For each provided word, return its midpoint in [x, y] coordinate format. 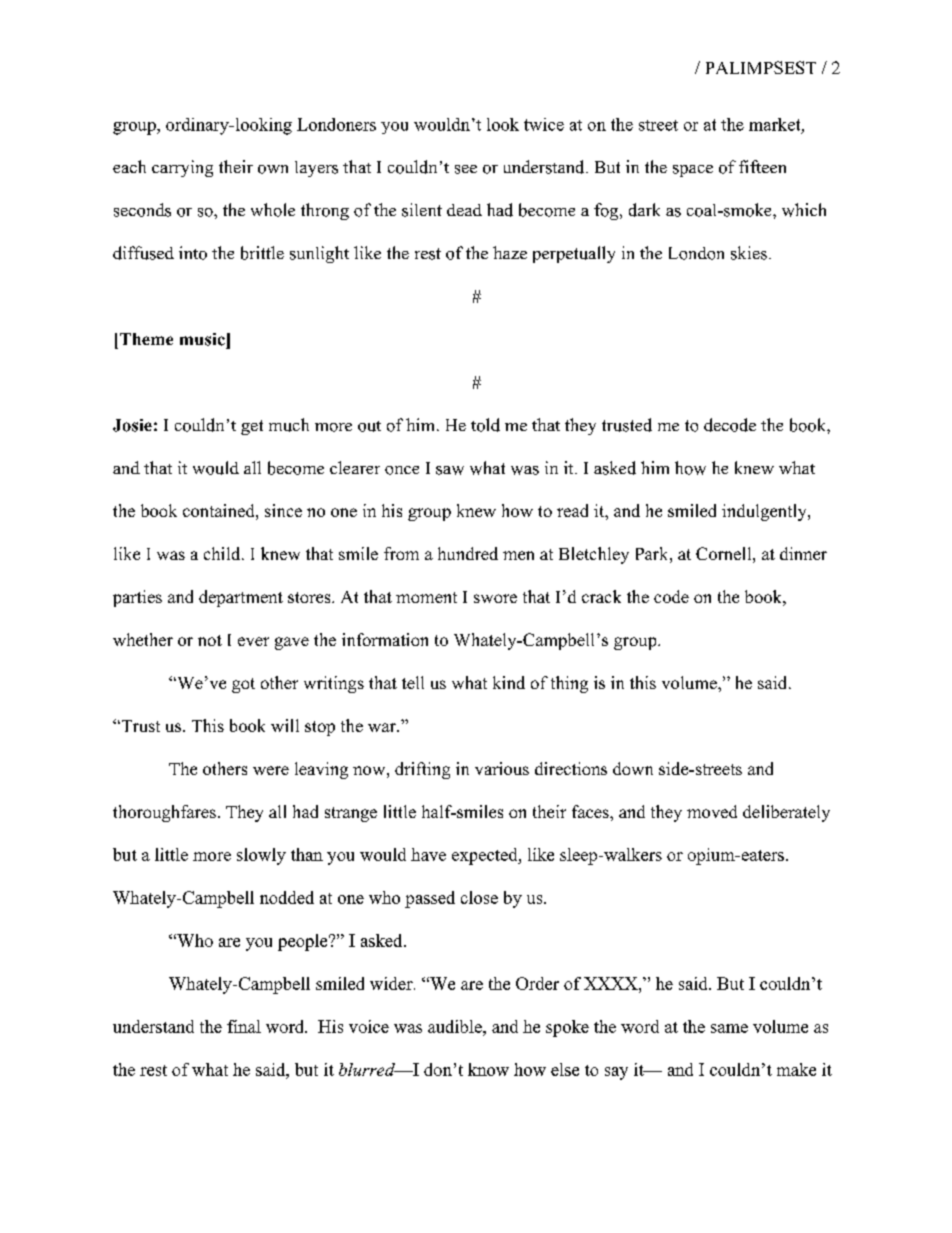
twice [544, 124]
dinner [803, 553]
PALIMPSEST [761, 67]
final [244, 1026]
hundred [468, 553]
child [223, 553]
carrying [182, 168]
